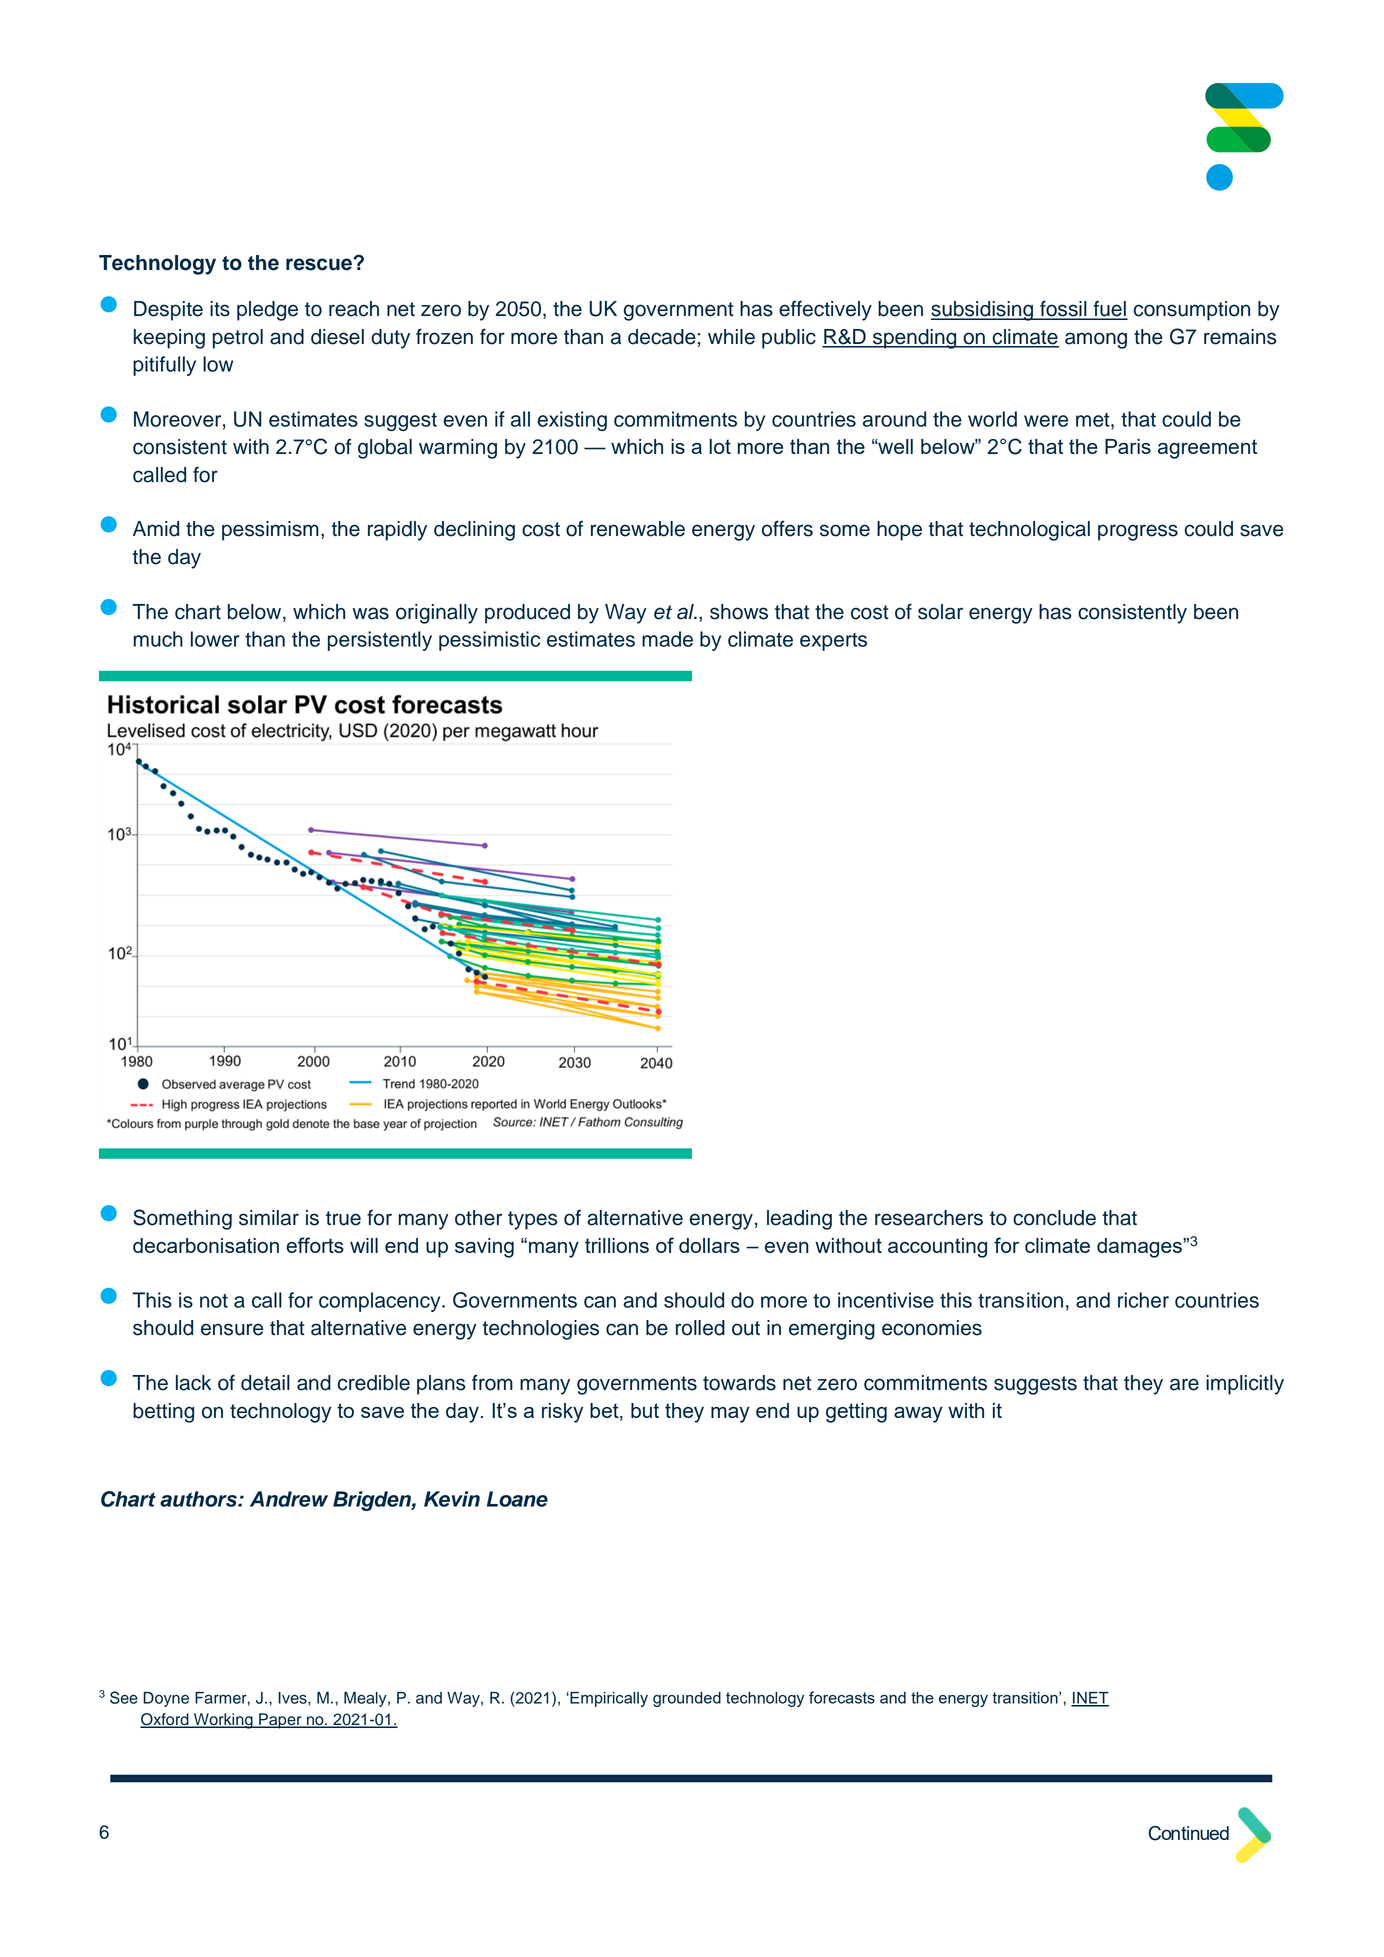  I want to click on fuel, so click(1109, 310).
